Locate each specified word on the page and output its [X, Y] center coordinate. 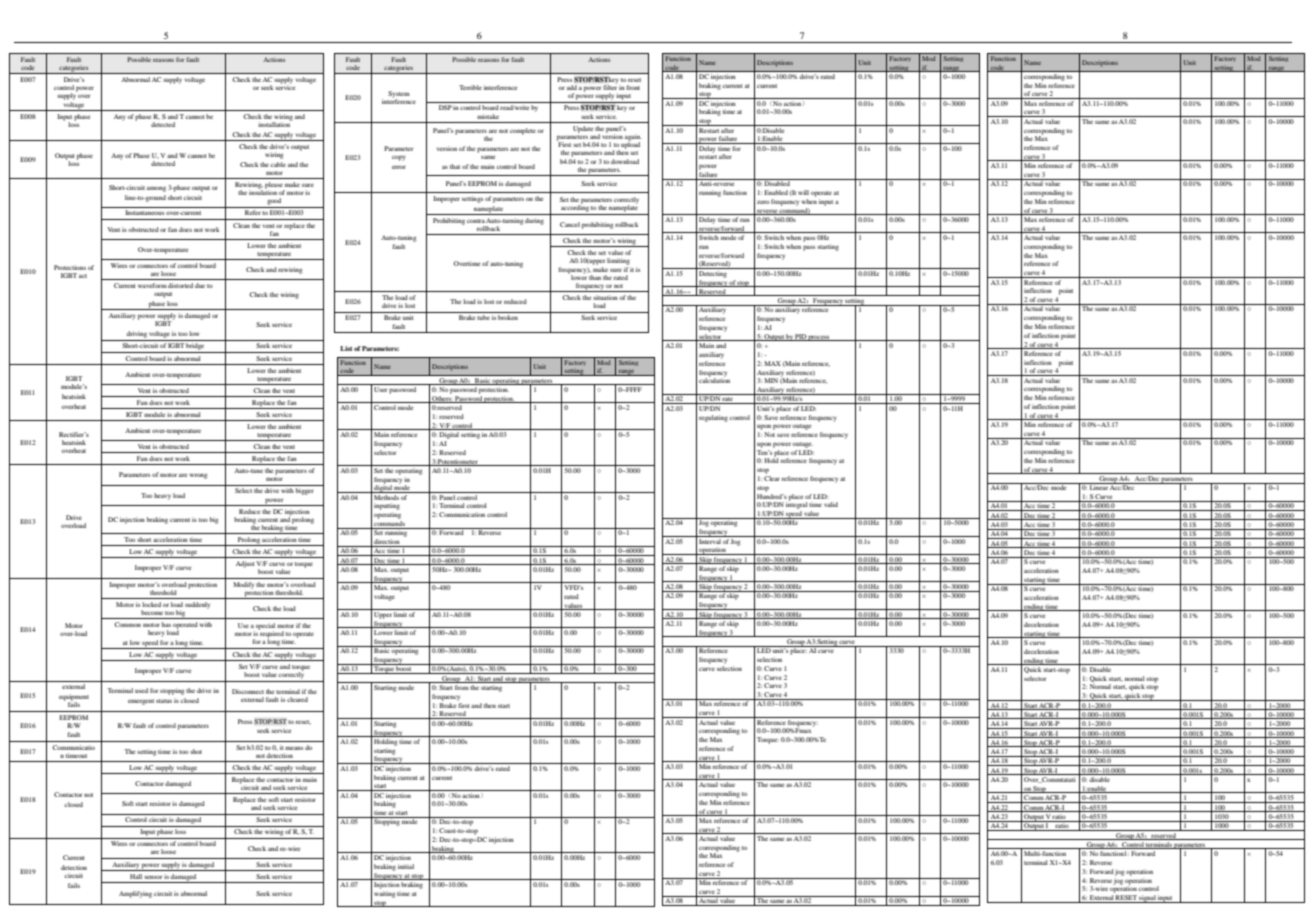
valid [831, 504]
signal [1147, 899]
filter [610, 86]
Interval [710, 540]
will [803, 192]
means [294, 748]
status [164, 701]
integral [797, 504]
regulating [714, 418]
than [595, 277]
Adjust [245, 564]
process [819, 338]
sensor [153, 877]
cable [278, 164]
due [200, 285]
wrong [198, 476]
